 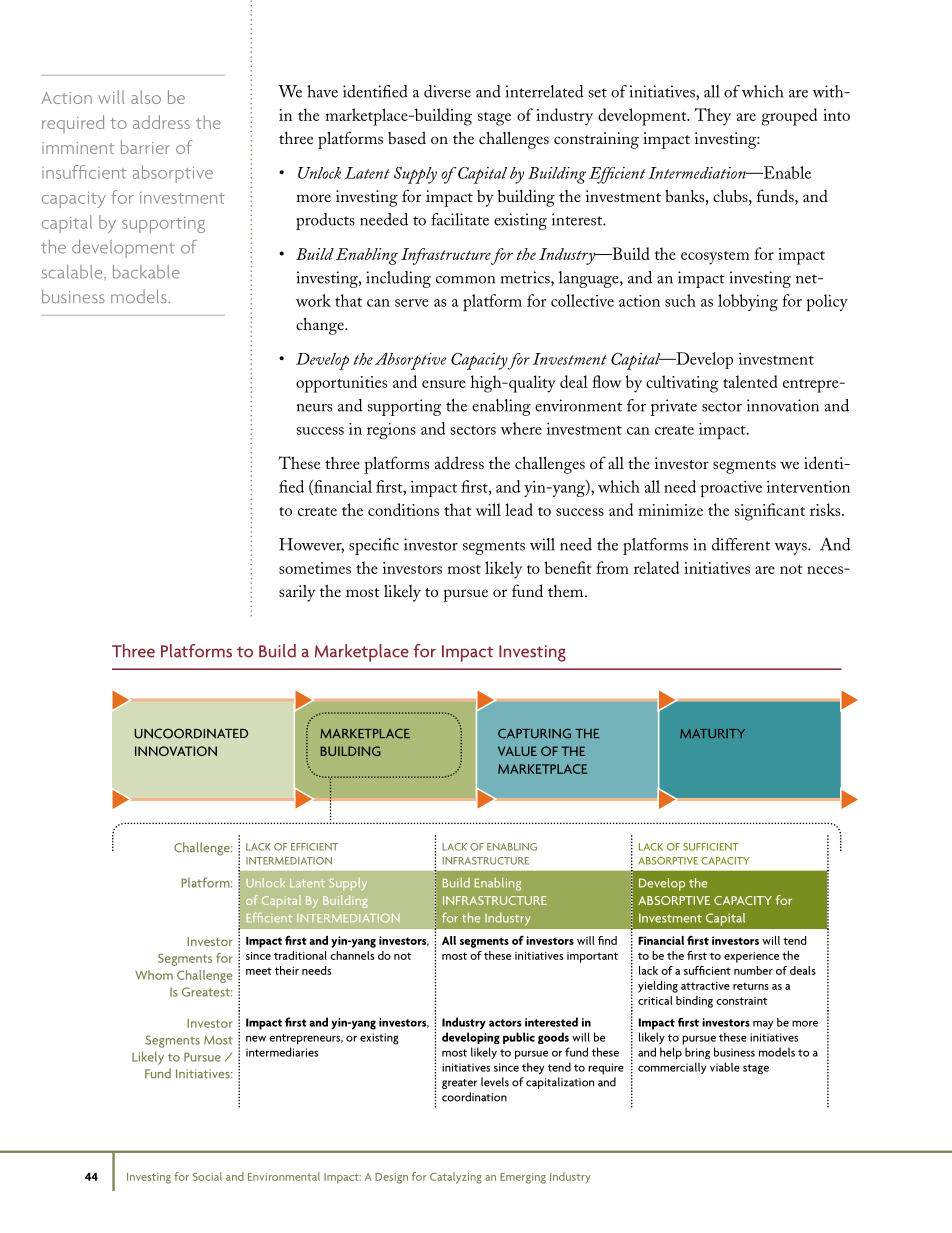 What do you see at coordinates (154, 975) in the document?
I see `Whom` at bounding box center [154, 975].
